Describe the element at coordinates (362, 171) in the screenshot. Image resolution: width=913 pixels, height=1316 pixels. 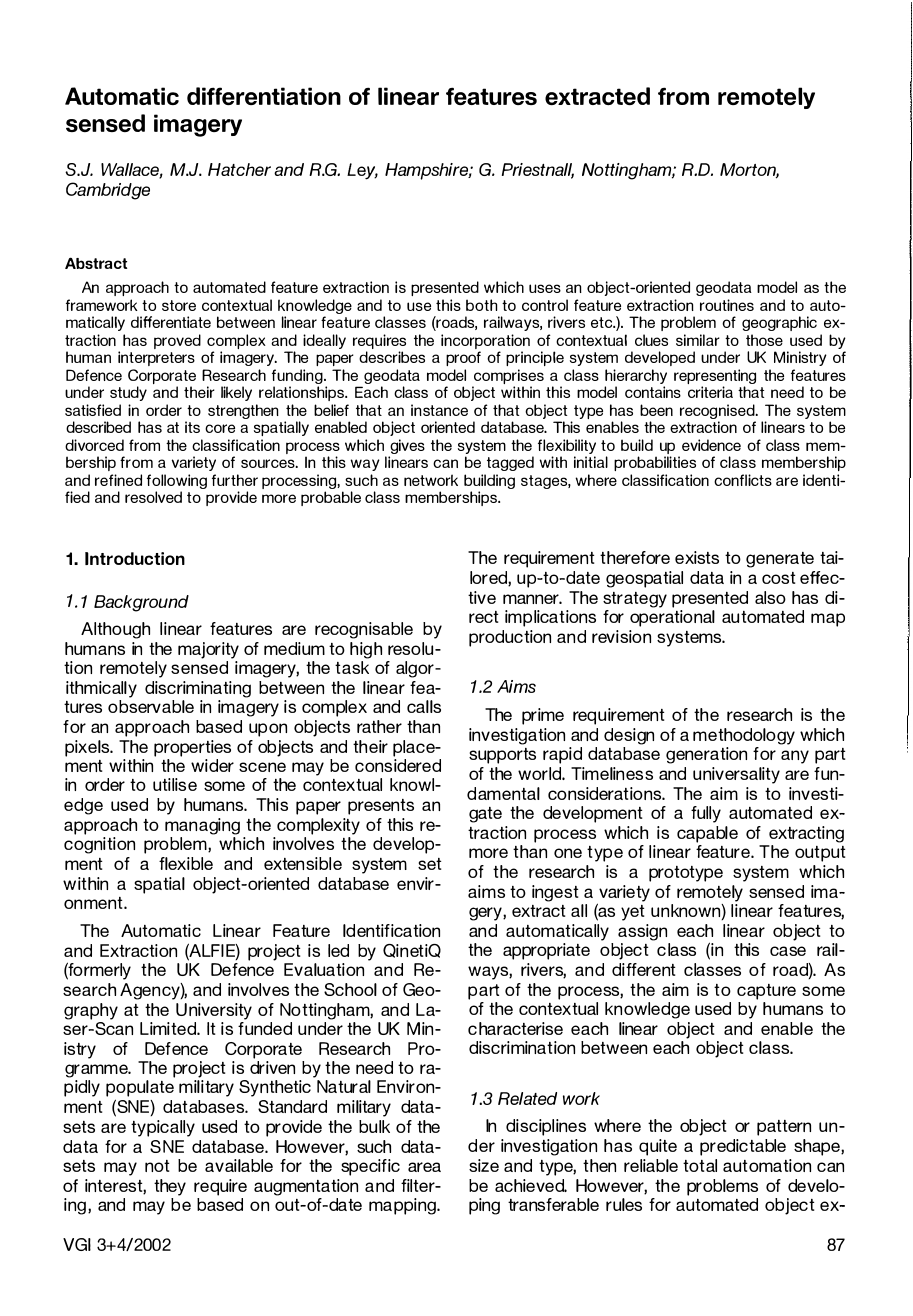
I see `Ley` at that location.
